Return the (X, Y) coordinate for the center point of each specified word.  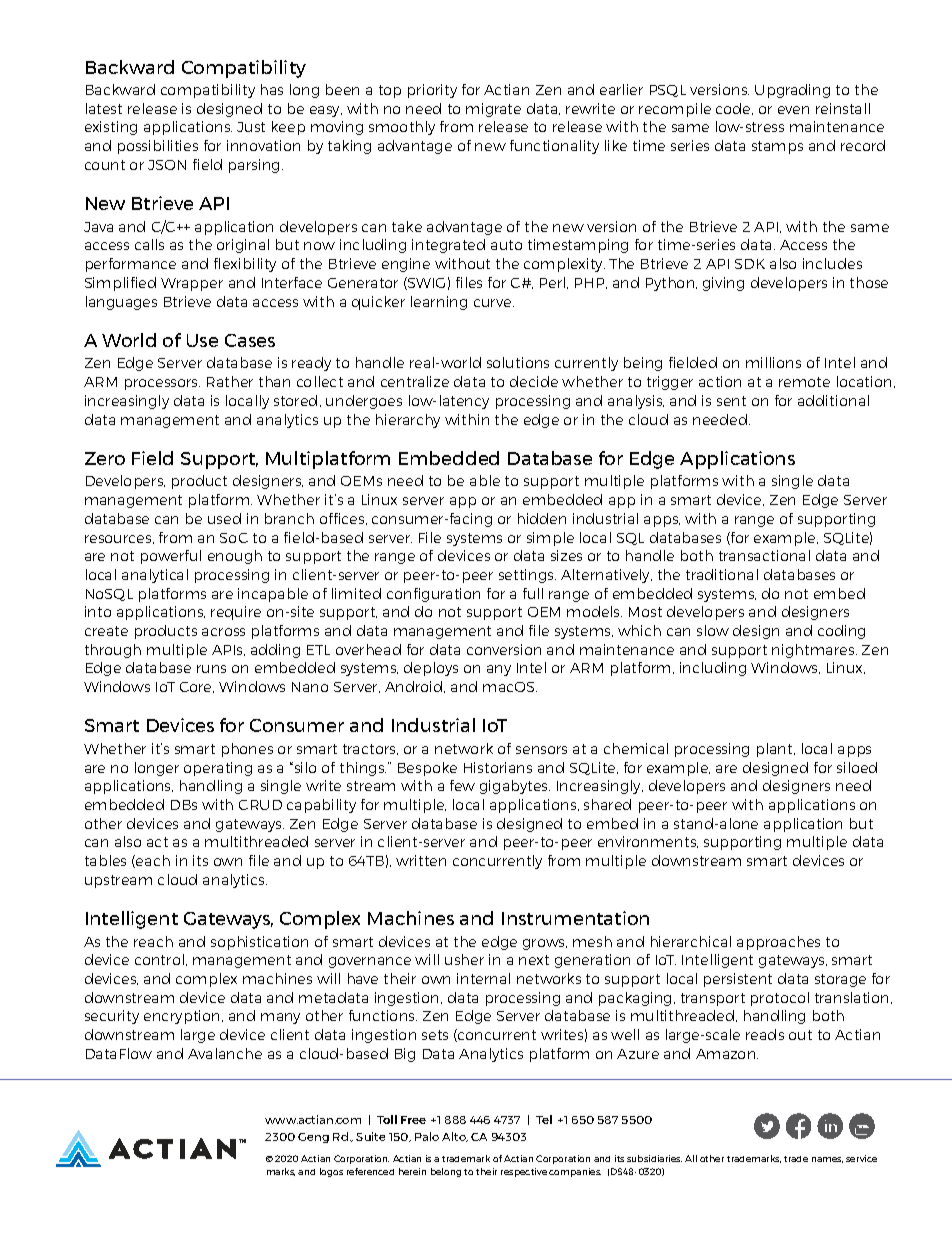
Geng (313, 1138)
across (223, 632)
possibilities (158, 147)
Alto (455, 1137)
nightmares (814, 651)
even (793, 110)
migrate (493, 110)
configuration (433, 595)
